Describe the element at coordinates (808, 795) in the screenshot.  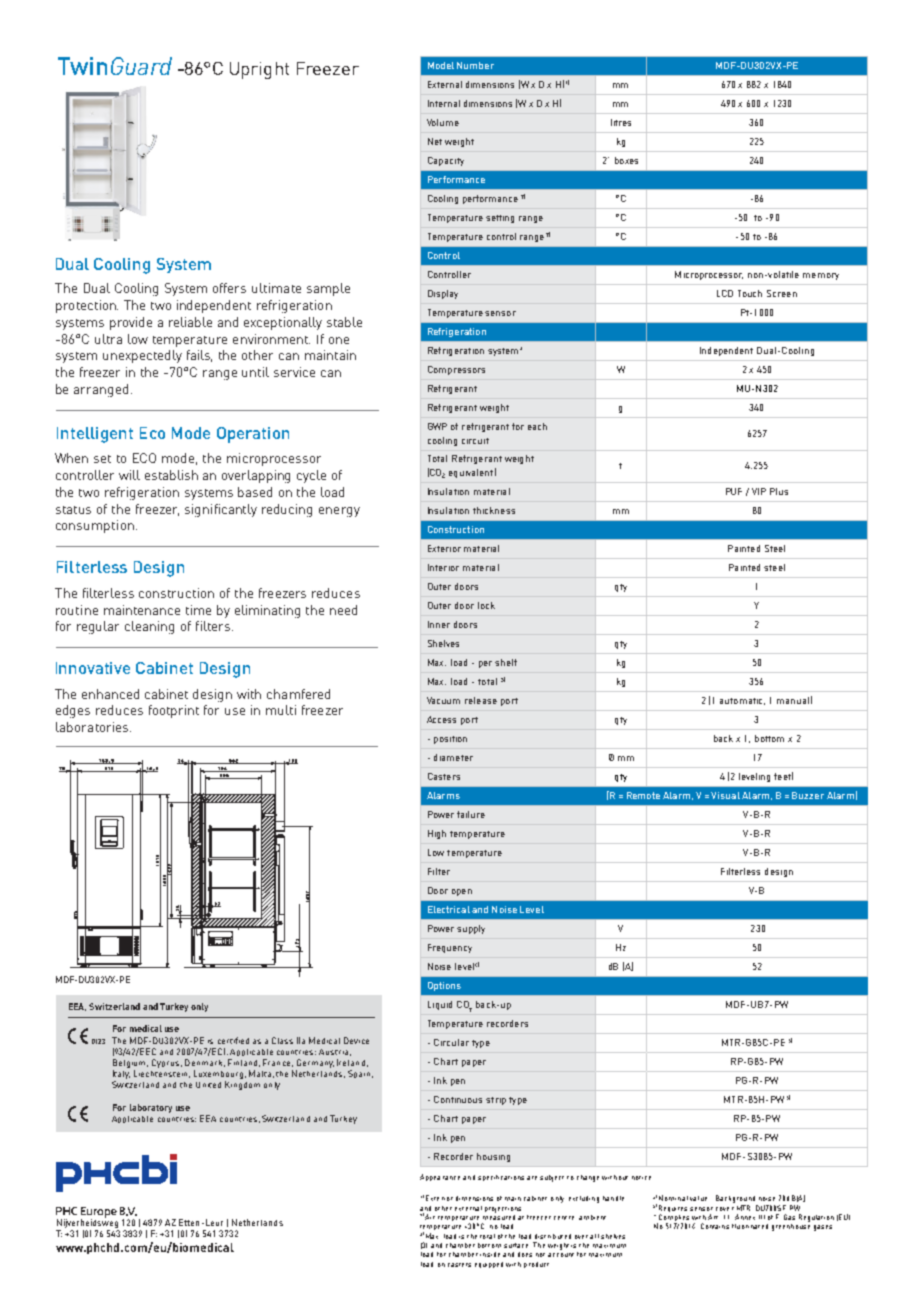
I see `Buzzer` at that location.
